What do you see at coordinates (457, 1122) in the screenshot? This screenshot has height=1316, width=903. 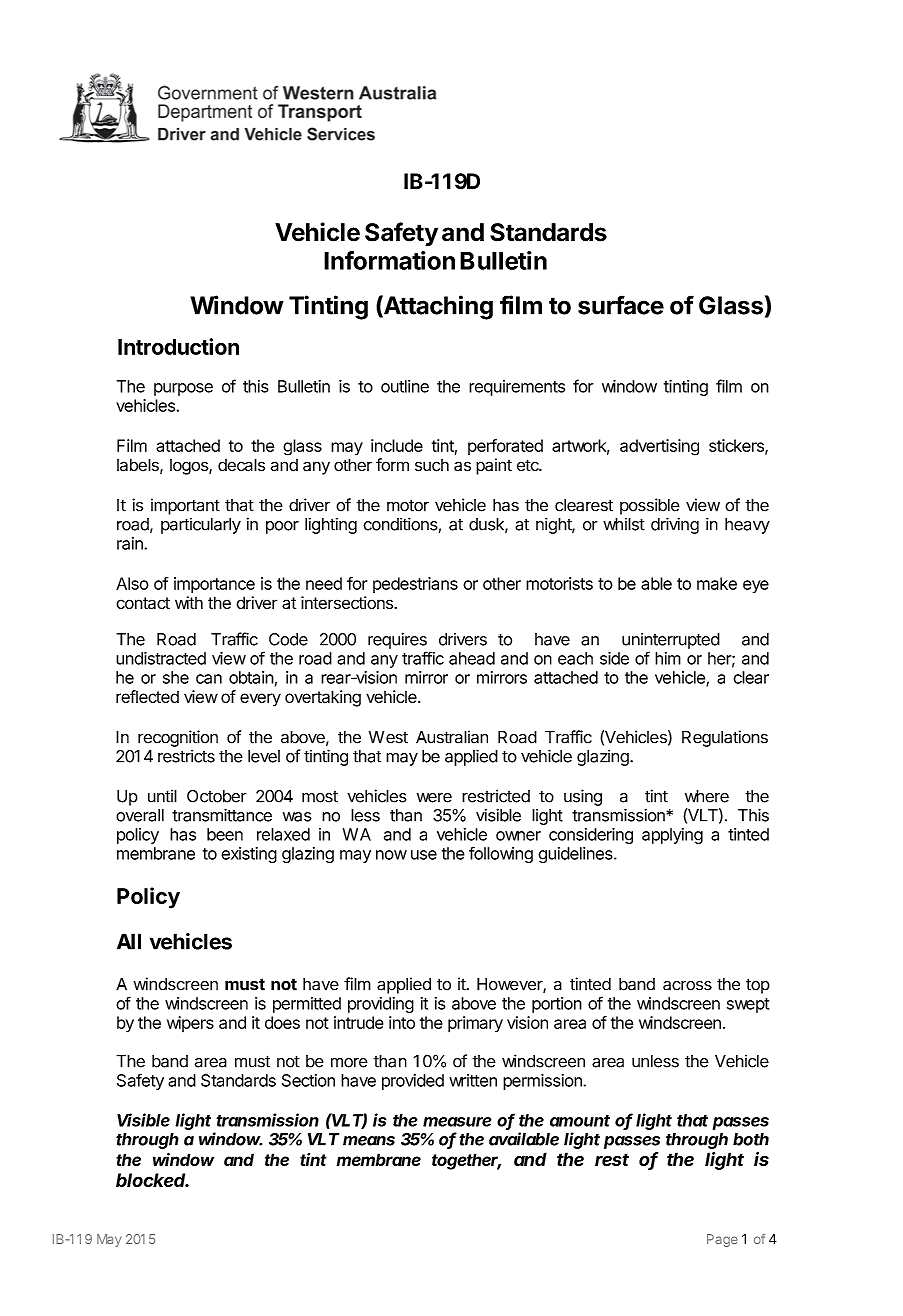 I see `measure` at bounding box center [457, 1122].
